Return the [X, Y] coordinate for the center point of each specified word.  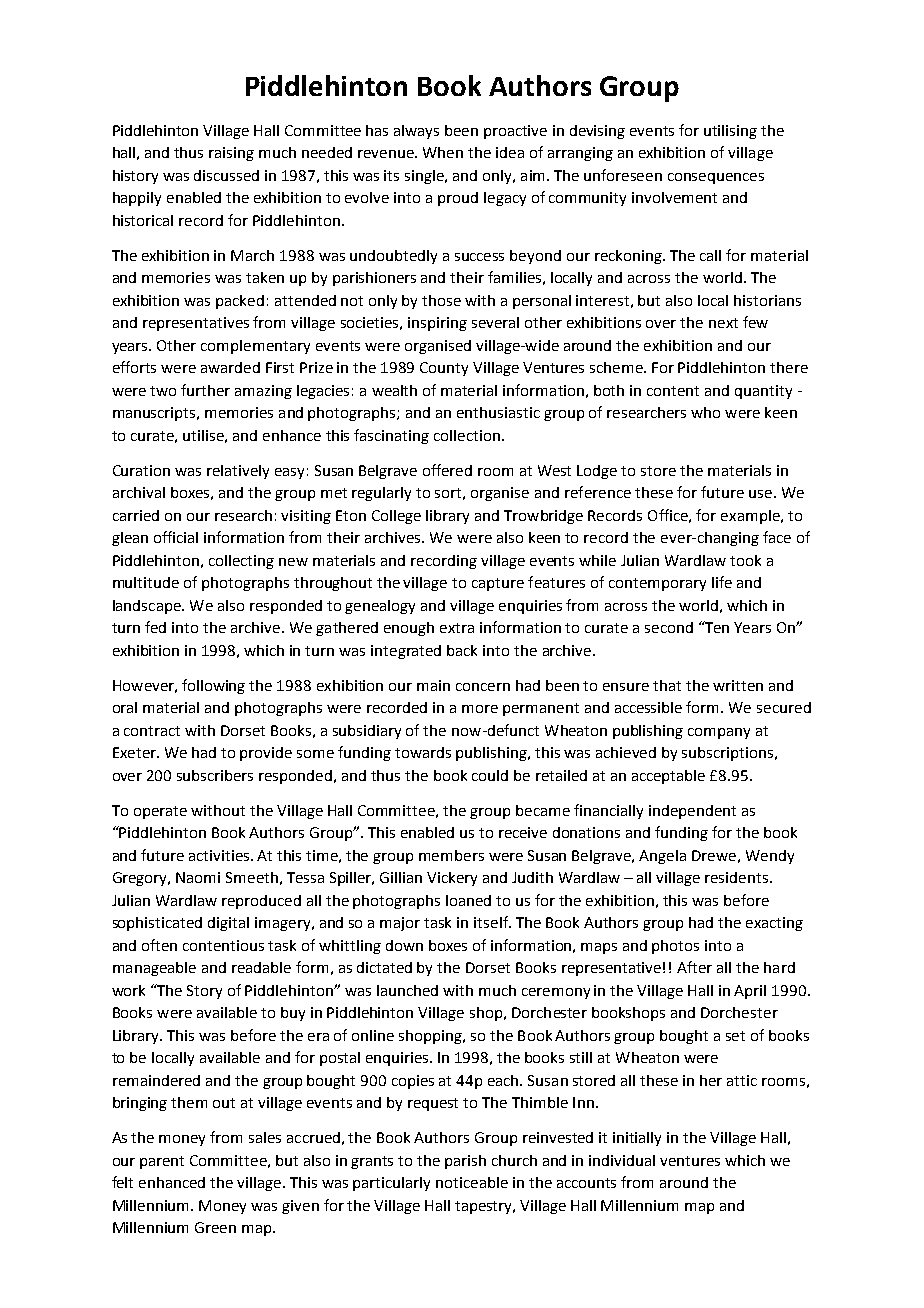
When [443, 152]
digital [228, 924]
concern [483, 687]
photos [675, 947]
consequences [716, 178]
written [738, 685]
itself [492, 922]
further [205, 390]
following [213, 686]
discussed [226, 175]
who [705, 412]
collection [467, 435]
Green [215, 1227]
